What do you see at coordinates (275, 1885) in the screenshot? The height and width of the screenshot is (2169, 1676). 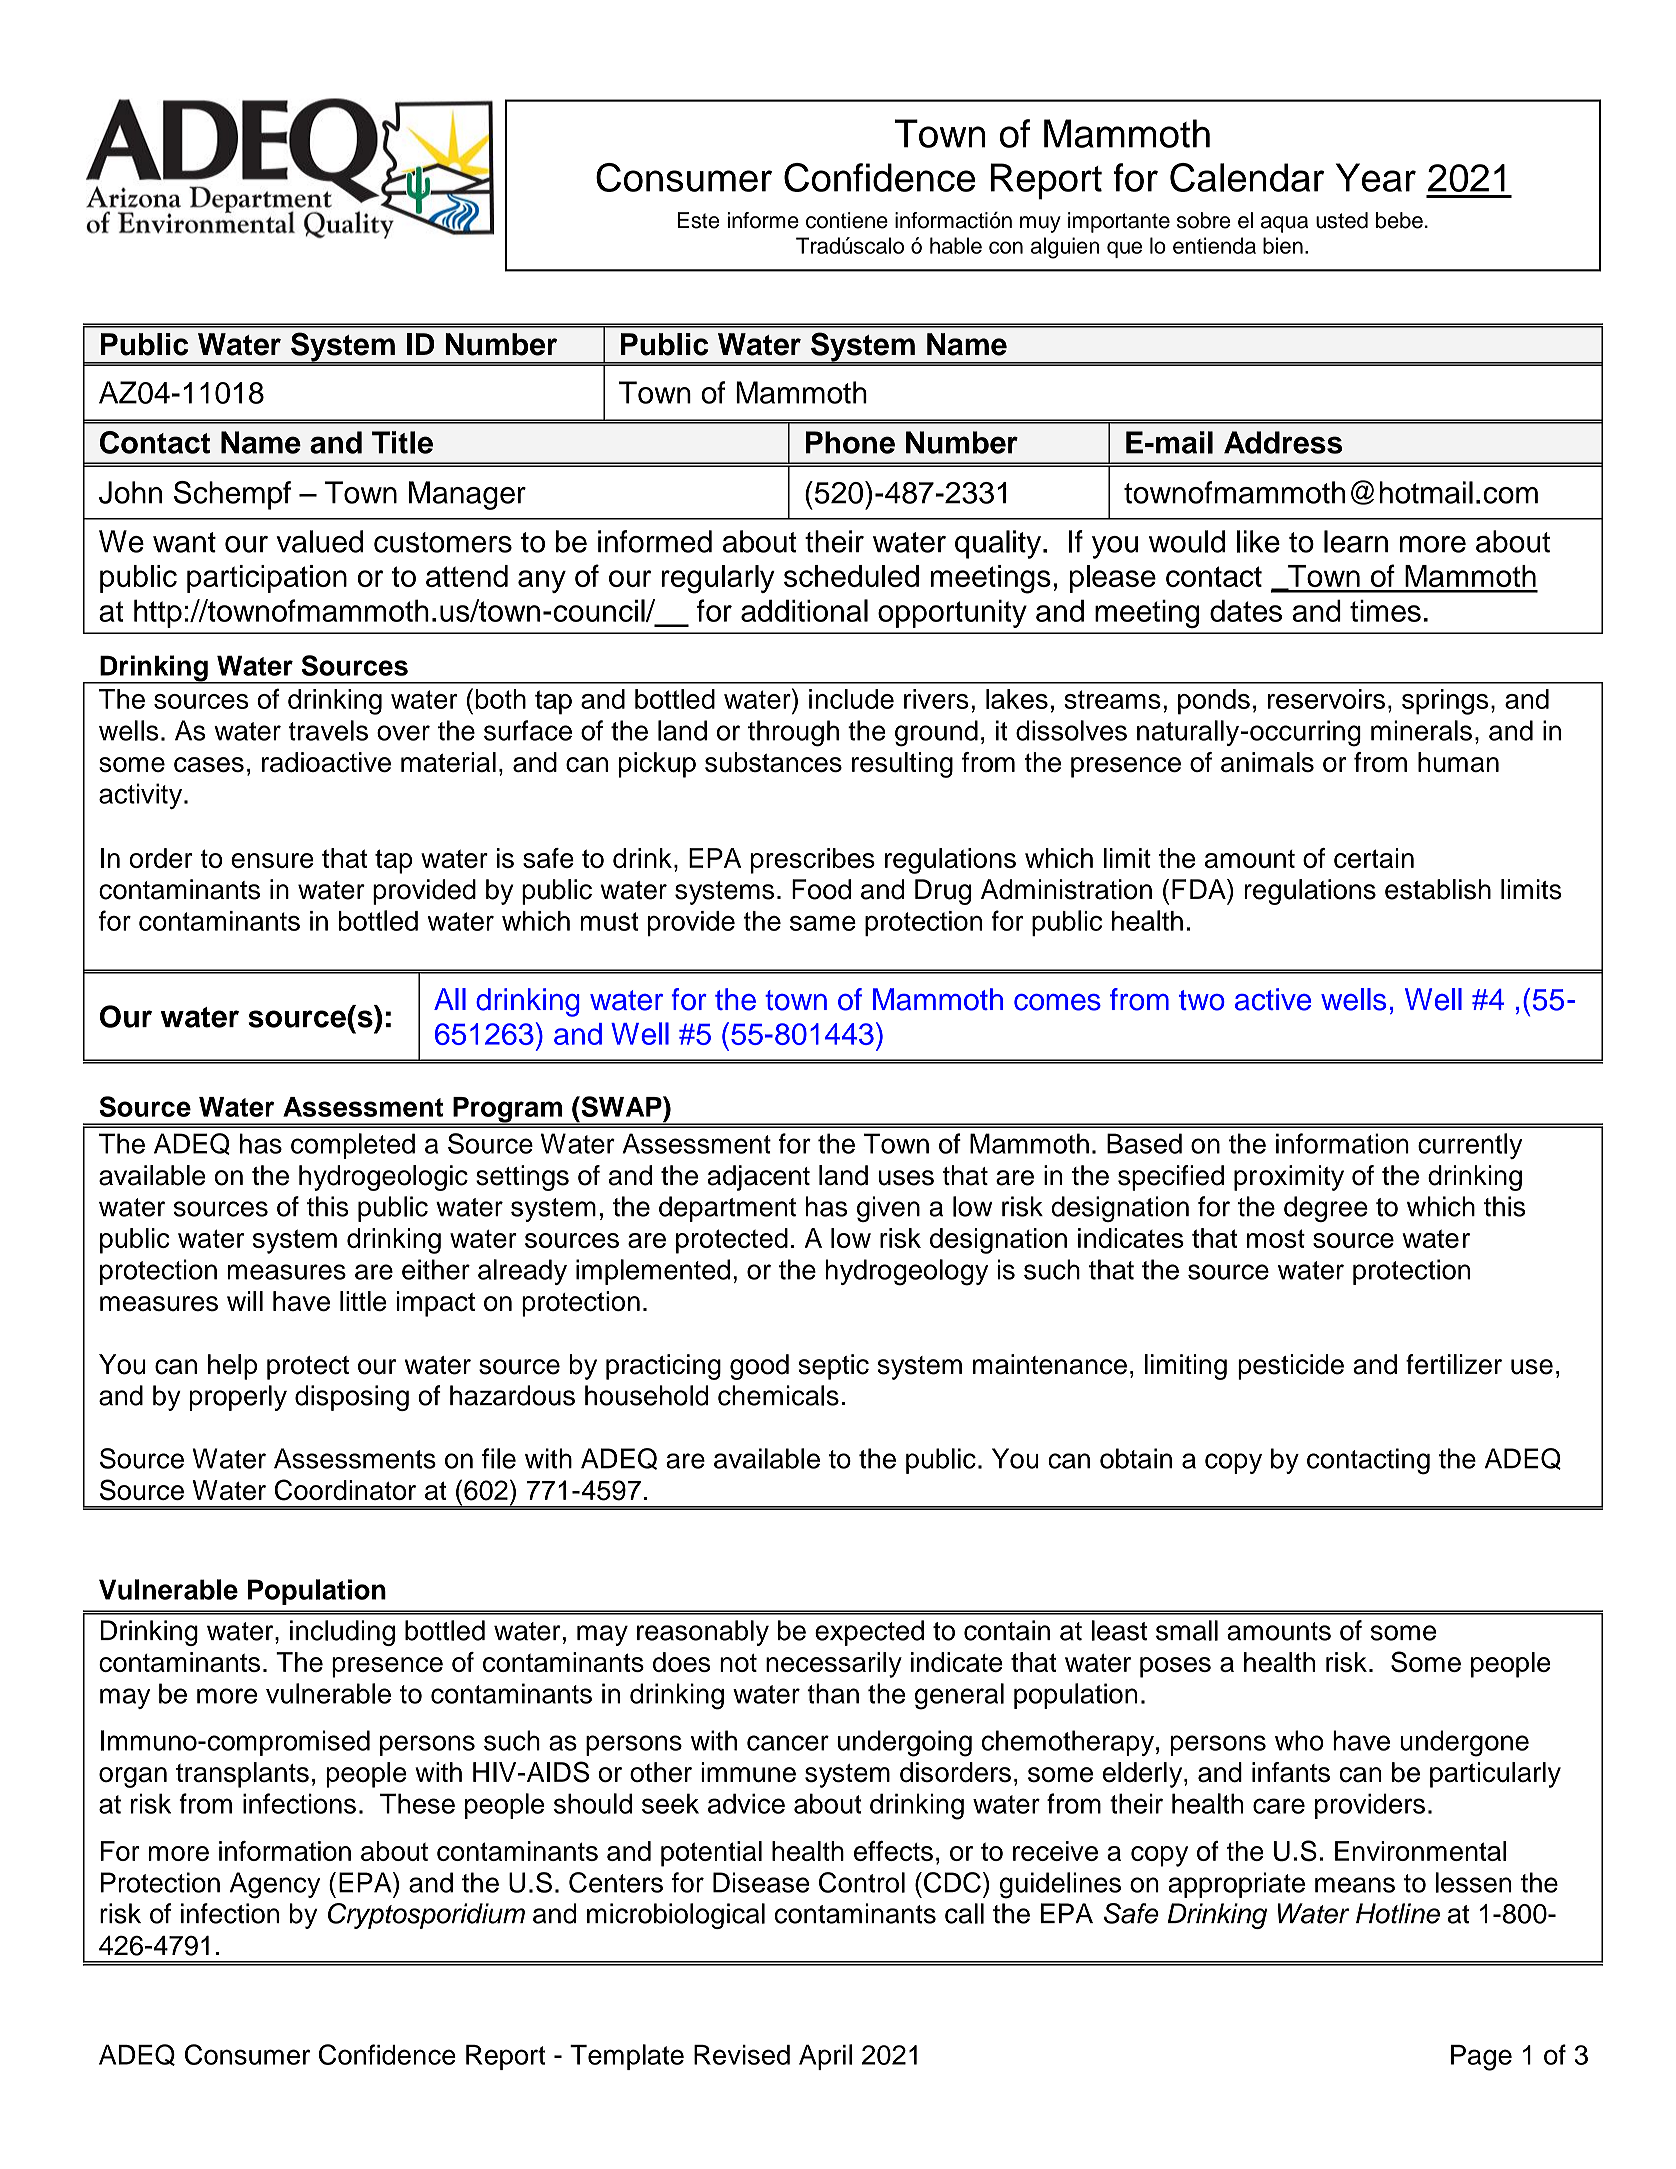 I see `Agency` at bounding box center [275, 1885].
